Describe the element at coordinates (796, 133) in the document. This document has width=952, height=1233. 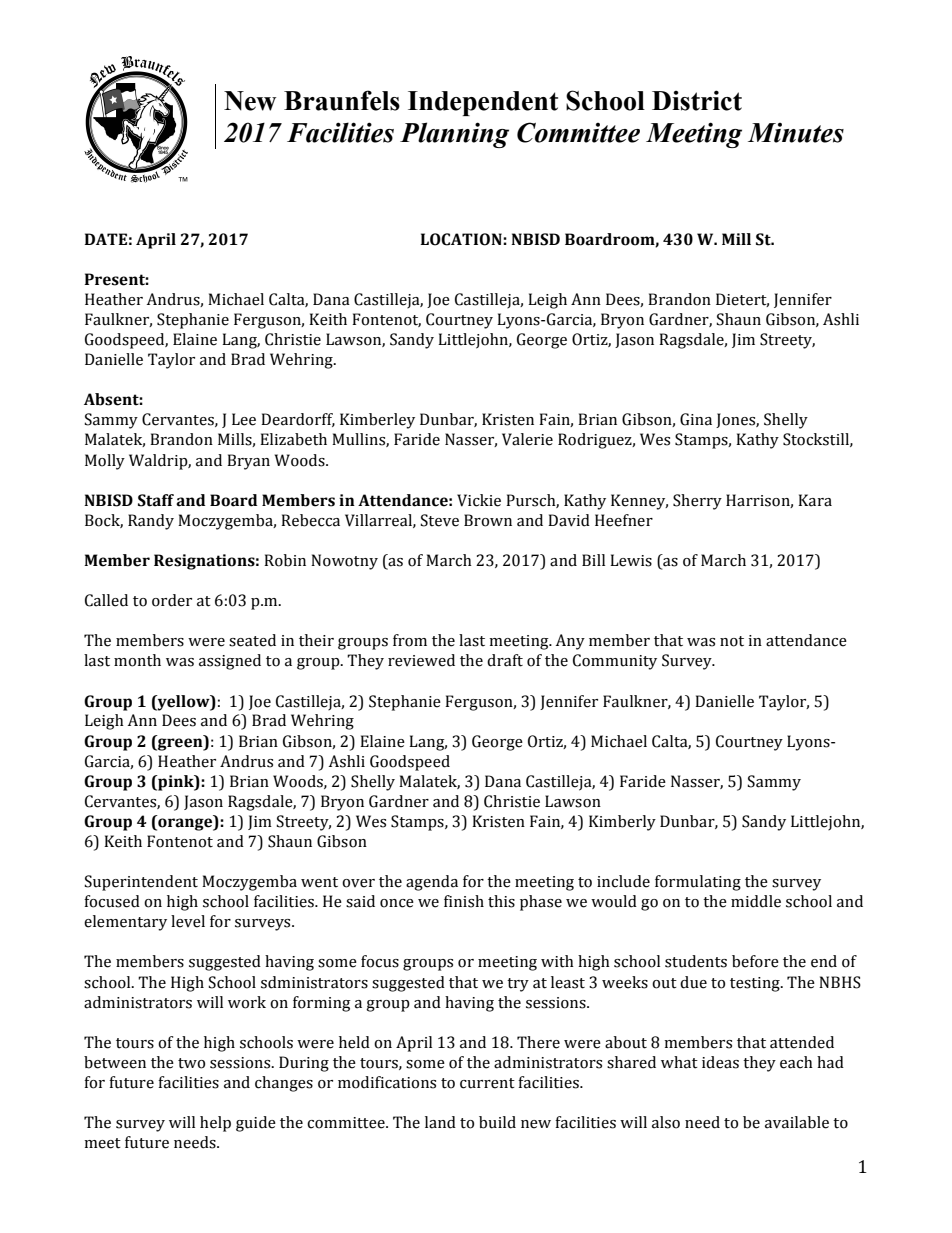
I see `Minutes` at that location.
